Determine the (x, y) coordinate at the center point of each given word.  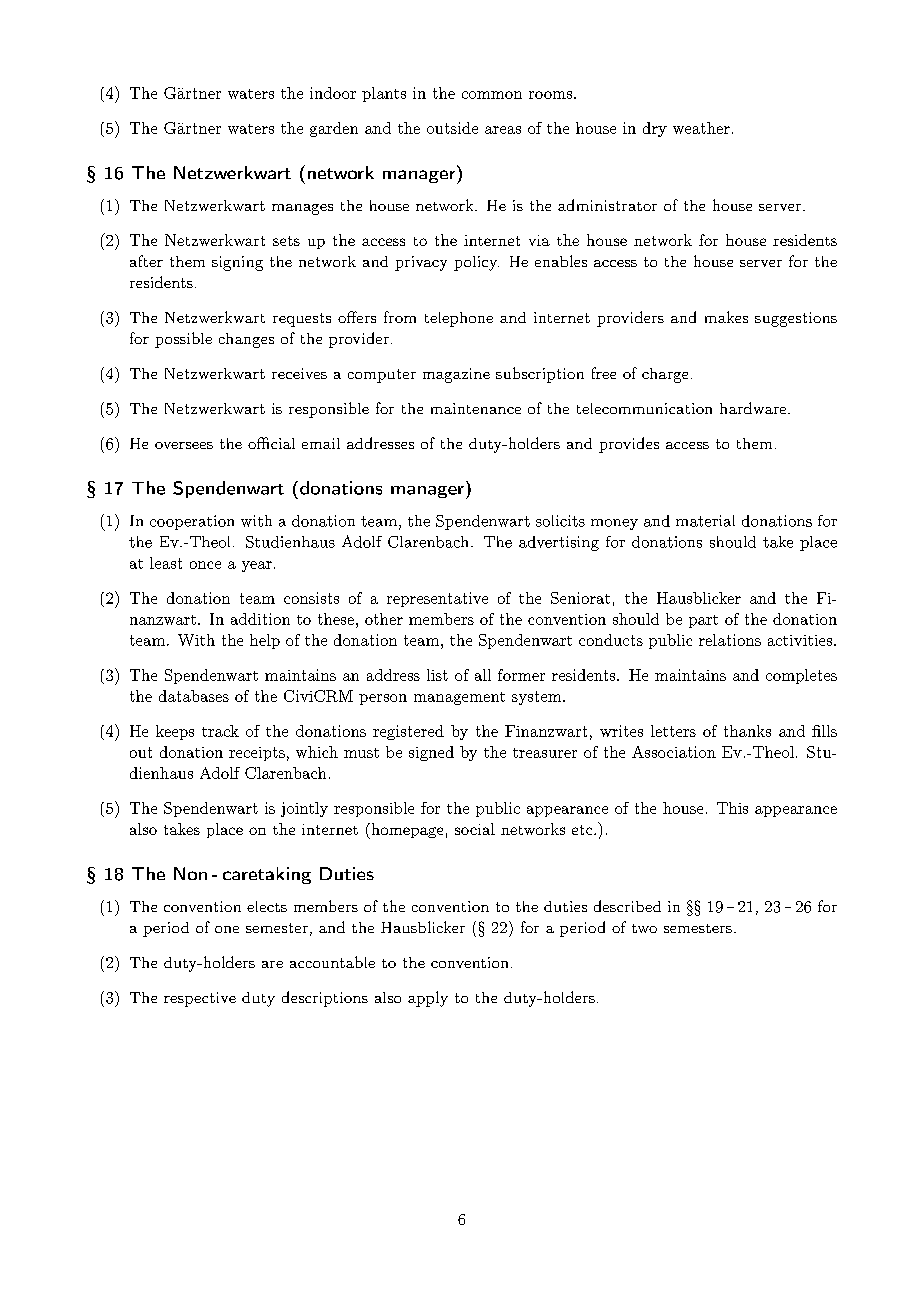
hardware (753, 408)
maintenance (476, 408)
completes (801, 676)
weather (701, 128)
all (483, 675)
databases (194, 696)
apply (428, 999)
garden (334, 129)
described (627, 906)
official (271, 443)
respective (200, 999)
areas (503, 130)
